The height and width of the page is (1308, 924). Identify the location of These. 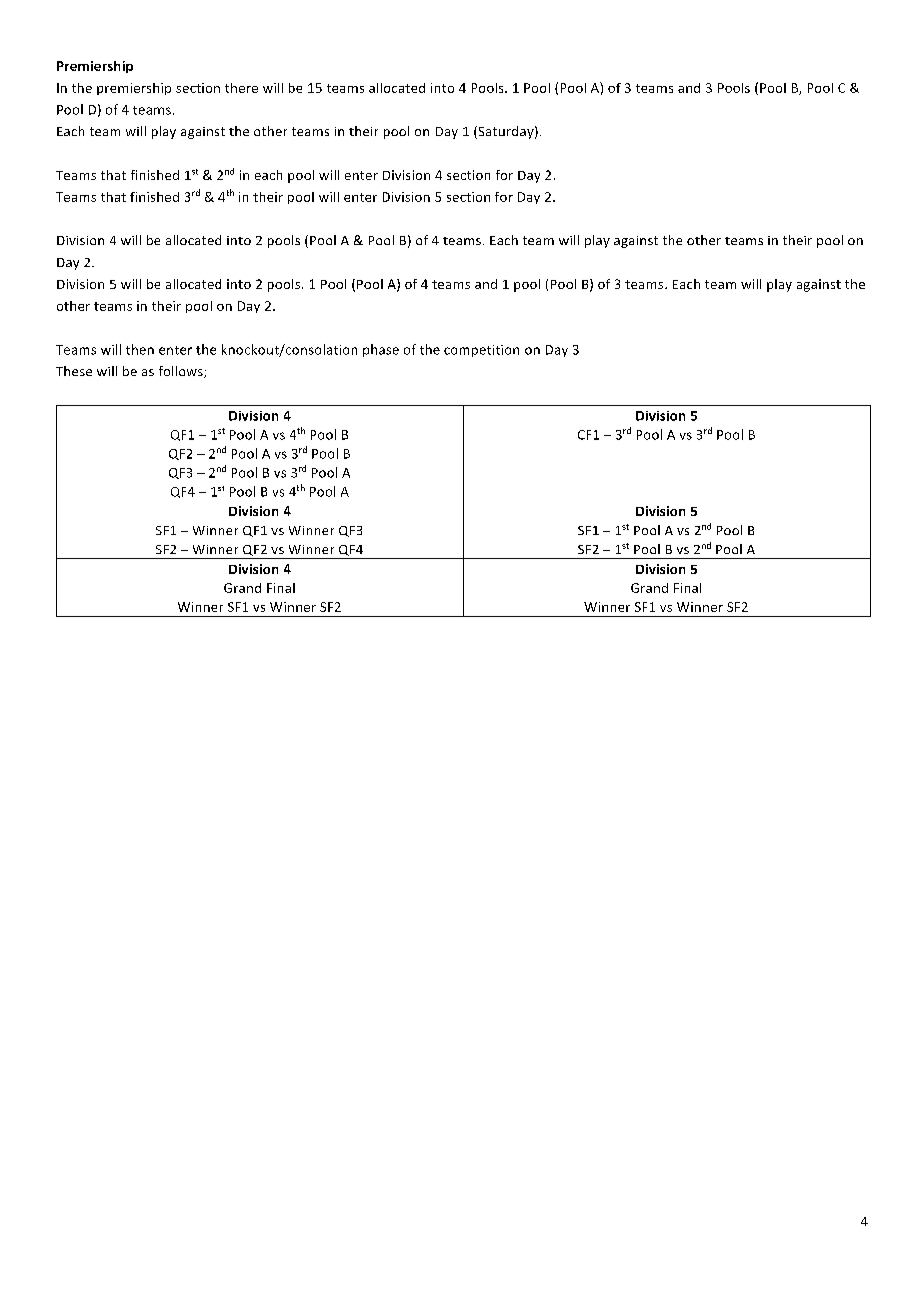
(74, 371).
